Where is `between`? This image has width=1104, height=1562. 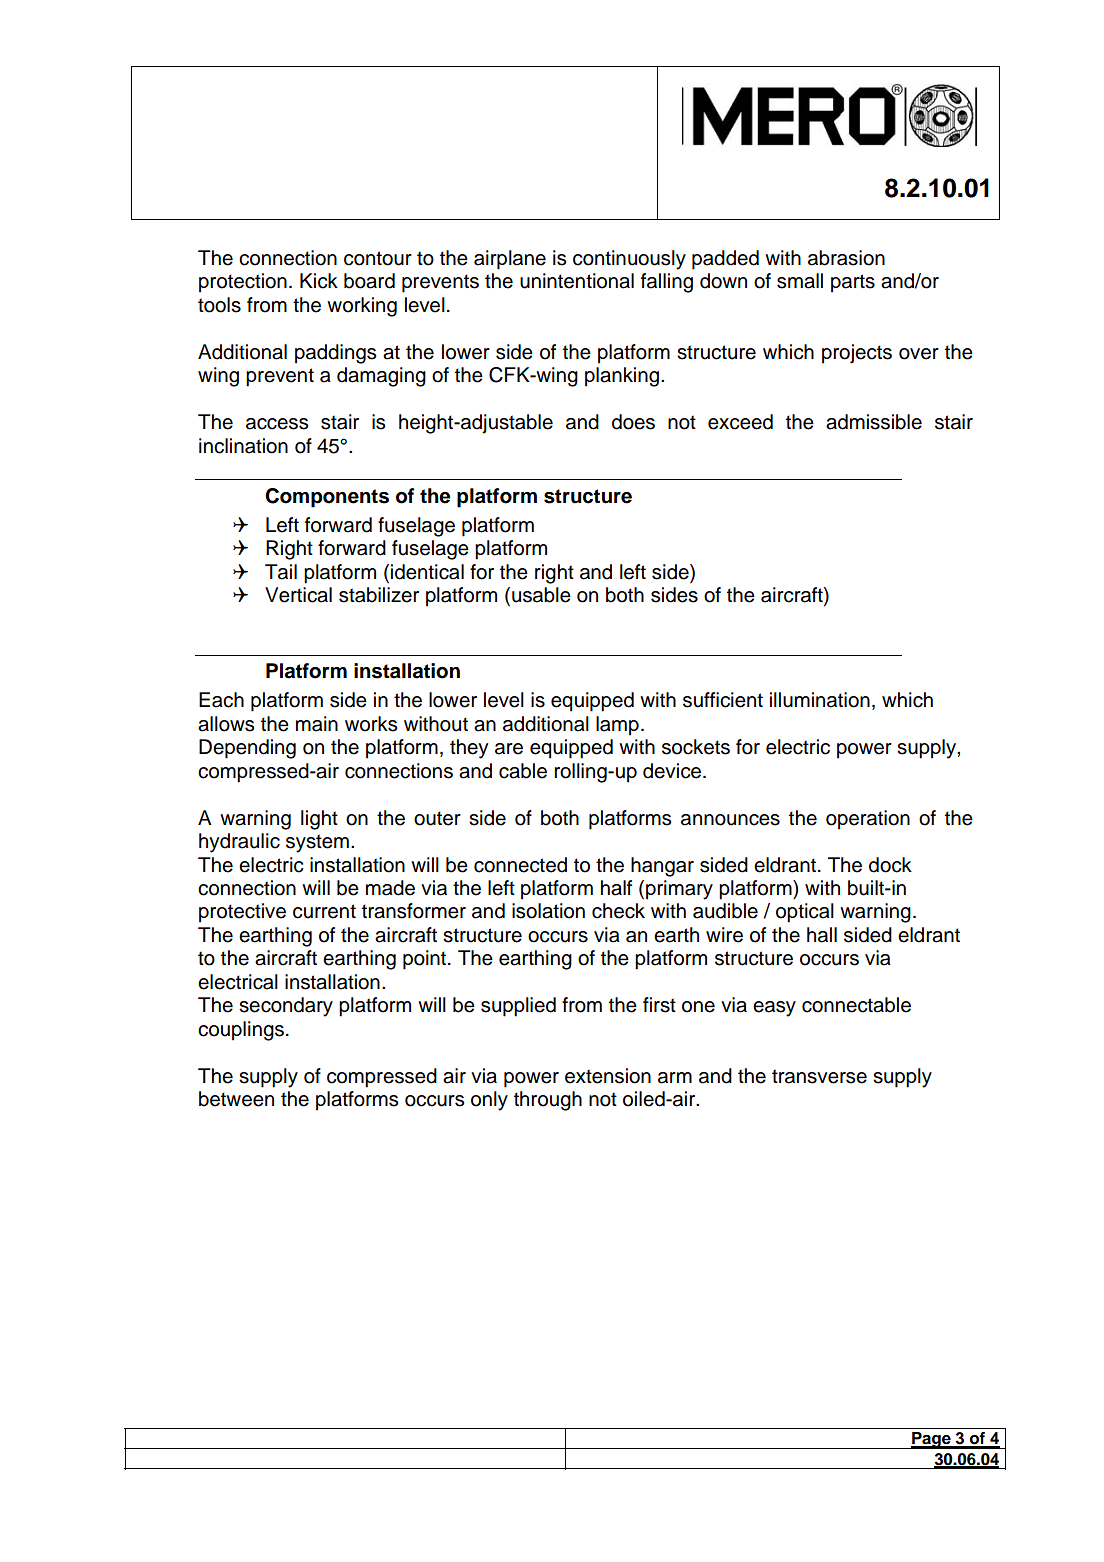
between is located at coordinates (236, 1099).
